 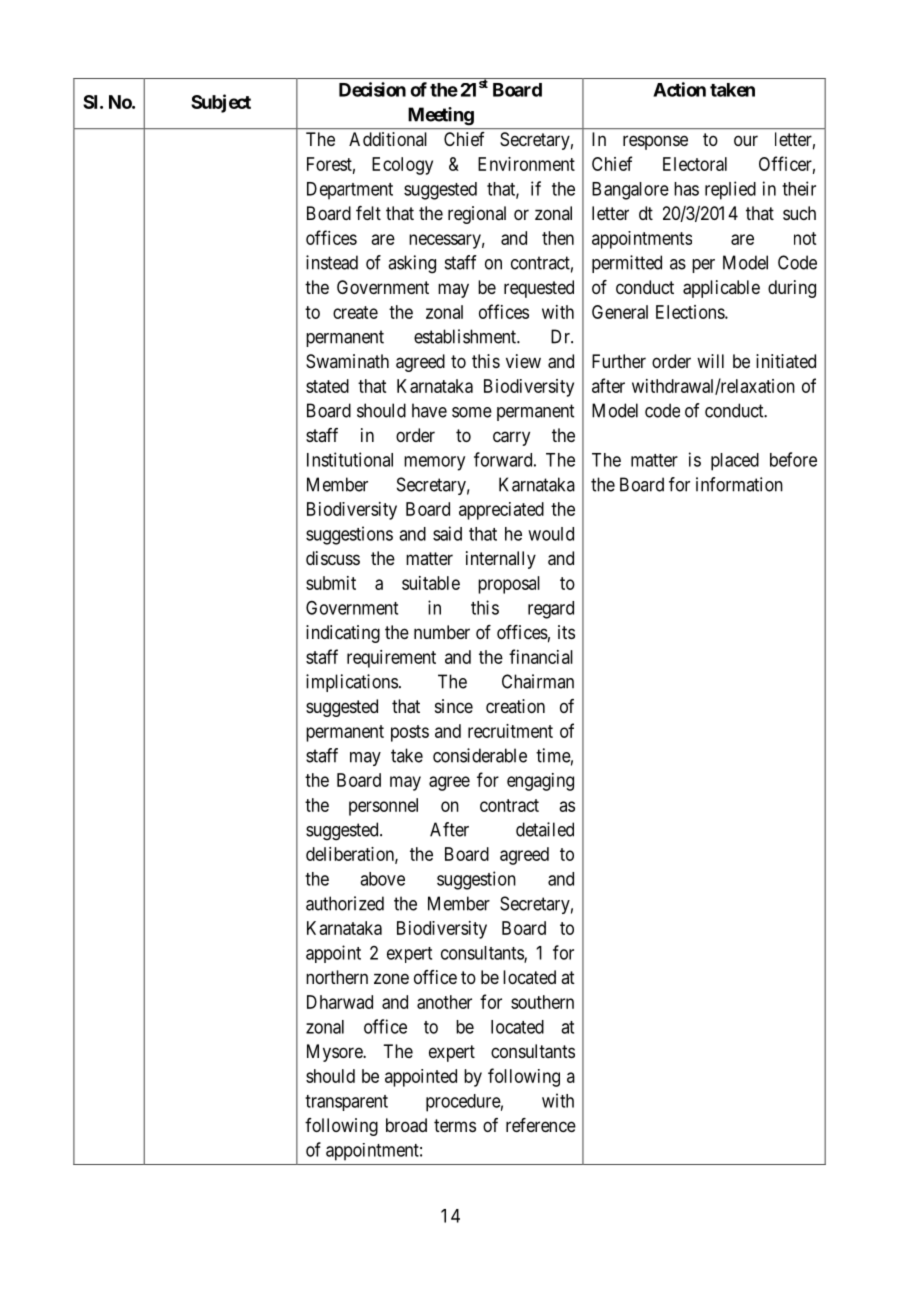 What do you see at coordinates (541, 1125) in the page?
I see `reference` at bounding box center [541, 1125].
